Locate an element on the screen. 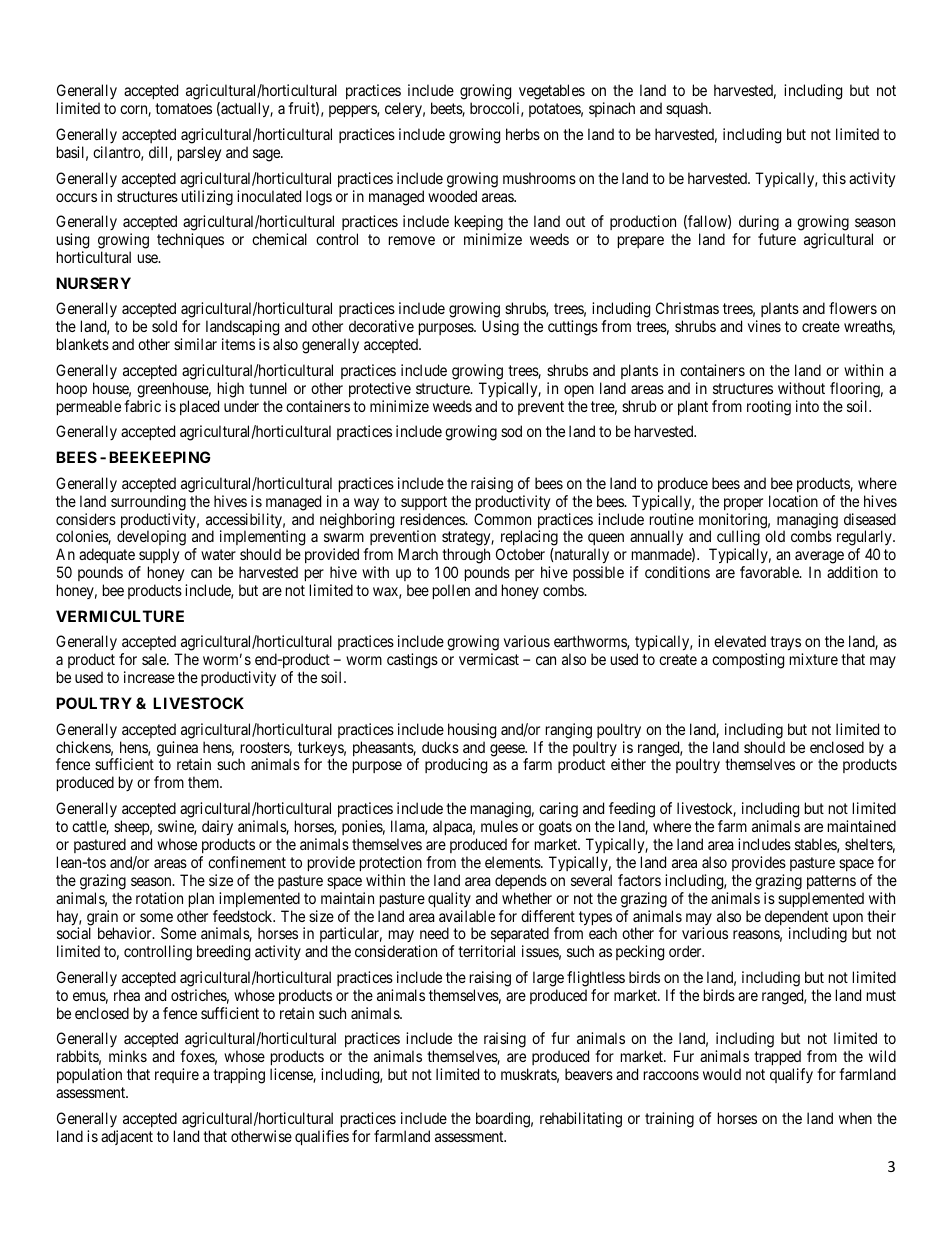 Image resolution: width=952 pixels, height=1233 pixels. rehabilitating is located at coordinates (581, 1120).
